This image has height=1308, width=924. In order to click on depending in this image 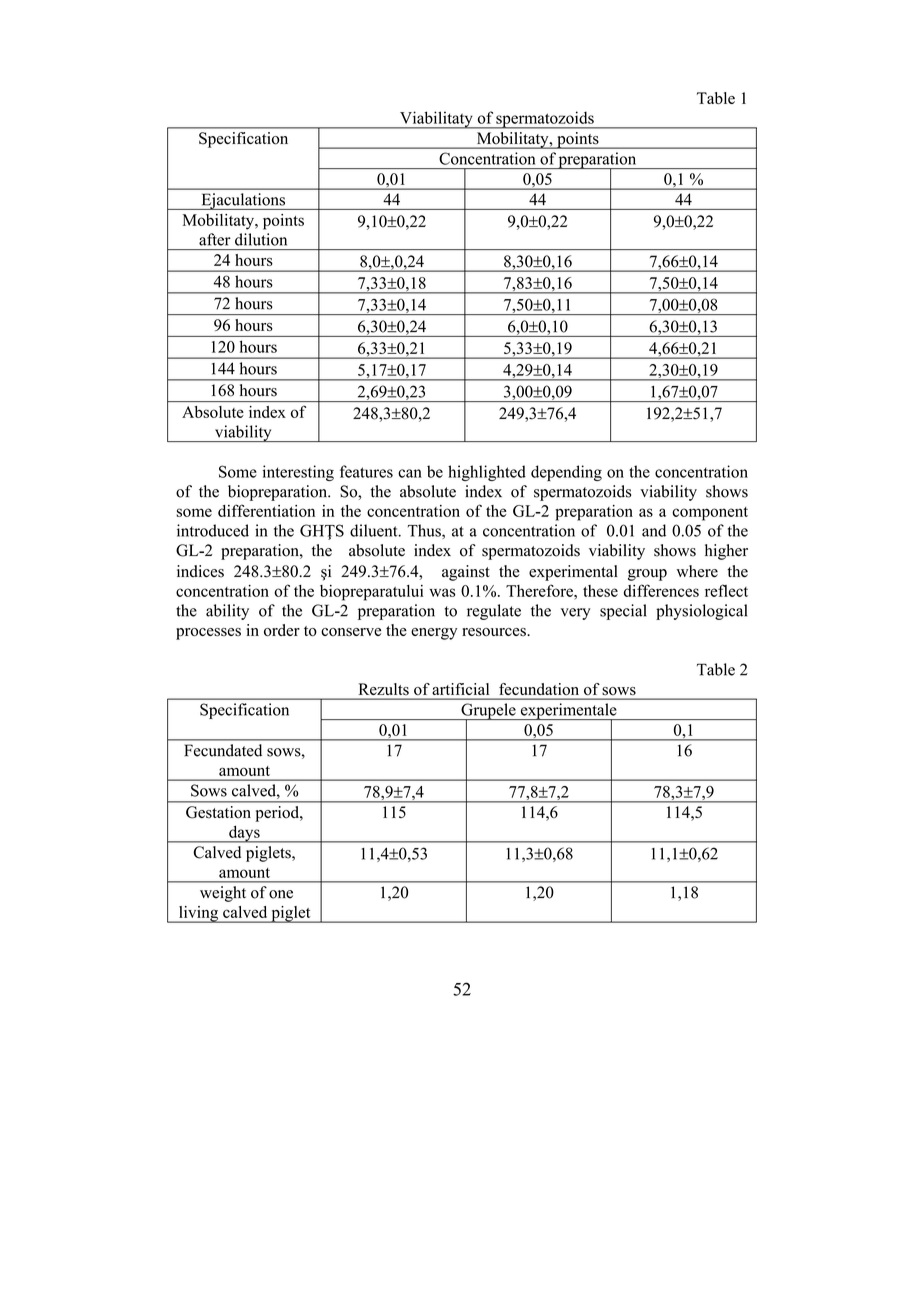, I will do `click(566, 473)`.
